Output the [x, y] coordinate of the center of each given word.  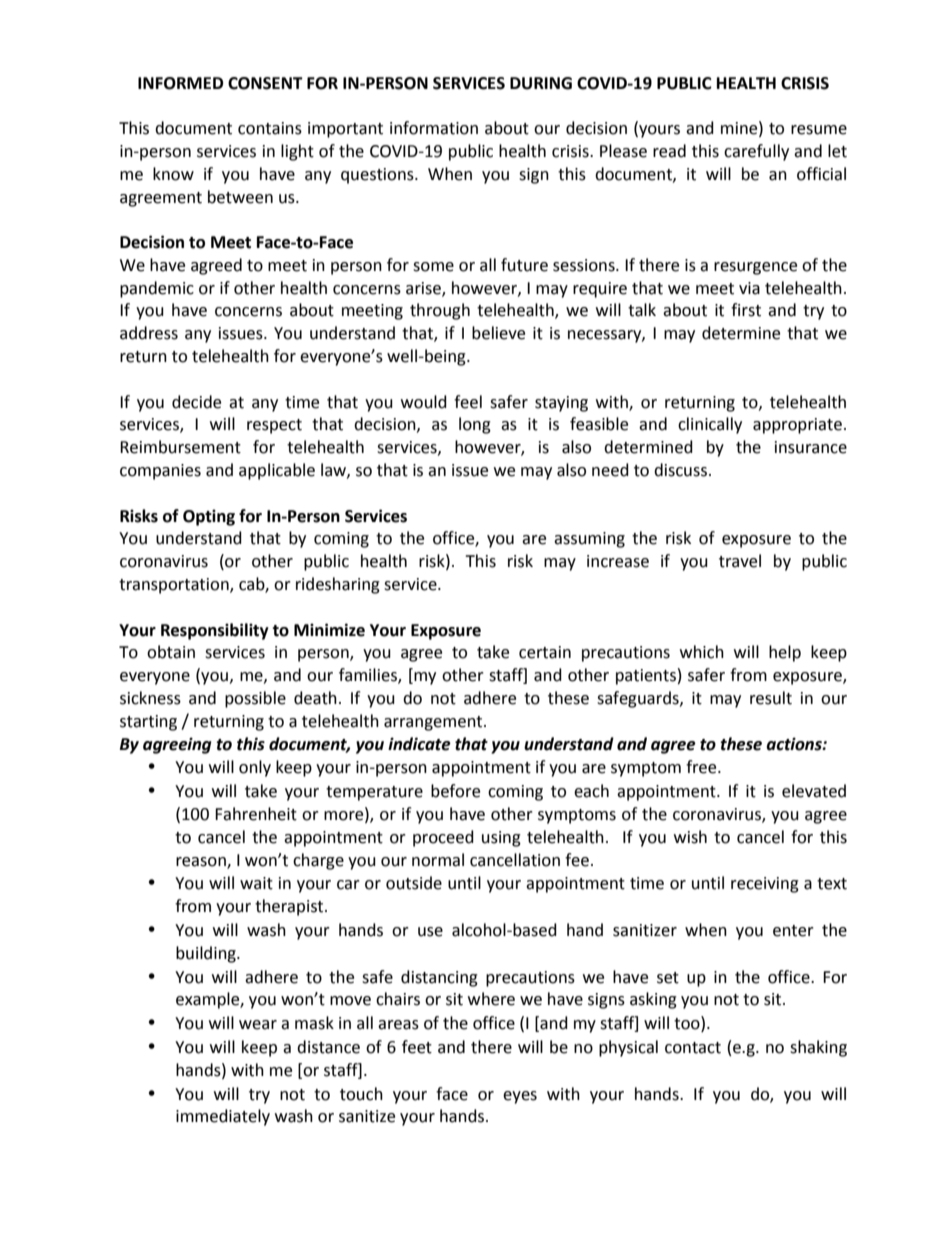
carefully [756, 152]
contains [270, 128]
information [434, 128]
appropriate [797, 426]
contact [693, 1048]
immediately [223, 1117]
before [455, 791]
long [475, 425]
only [255, 768]
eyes [520, 1097]
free [702, 767]
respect [274, 426]
